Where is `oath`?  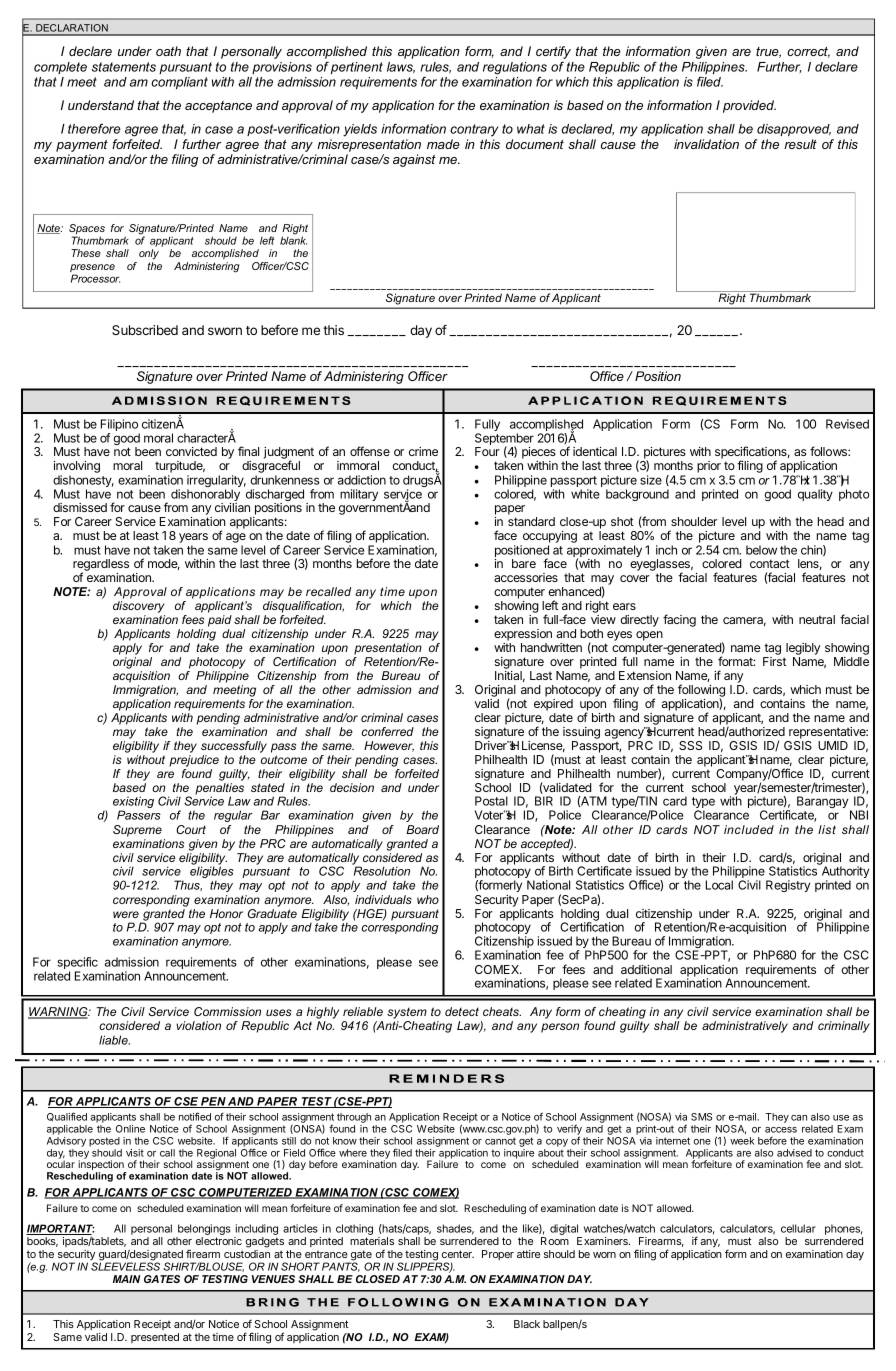
oath is located at coordinates (168, 51).
